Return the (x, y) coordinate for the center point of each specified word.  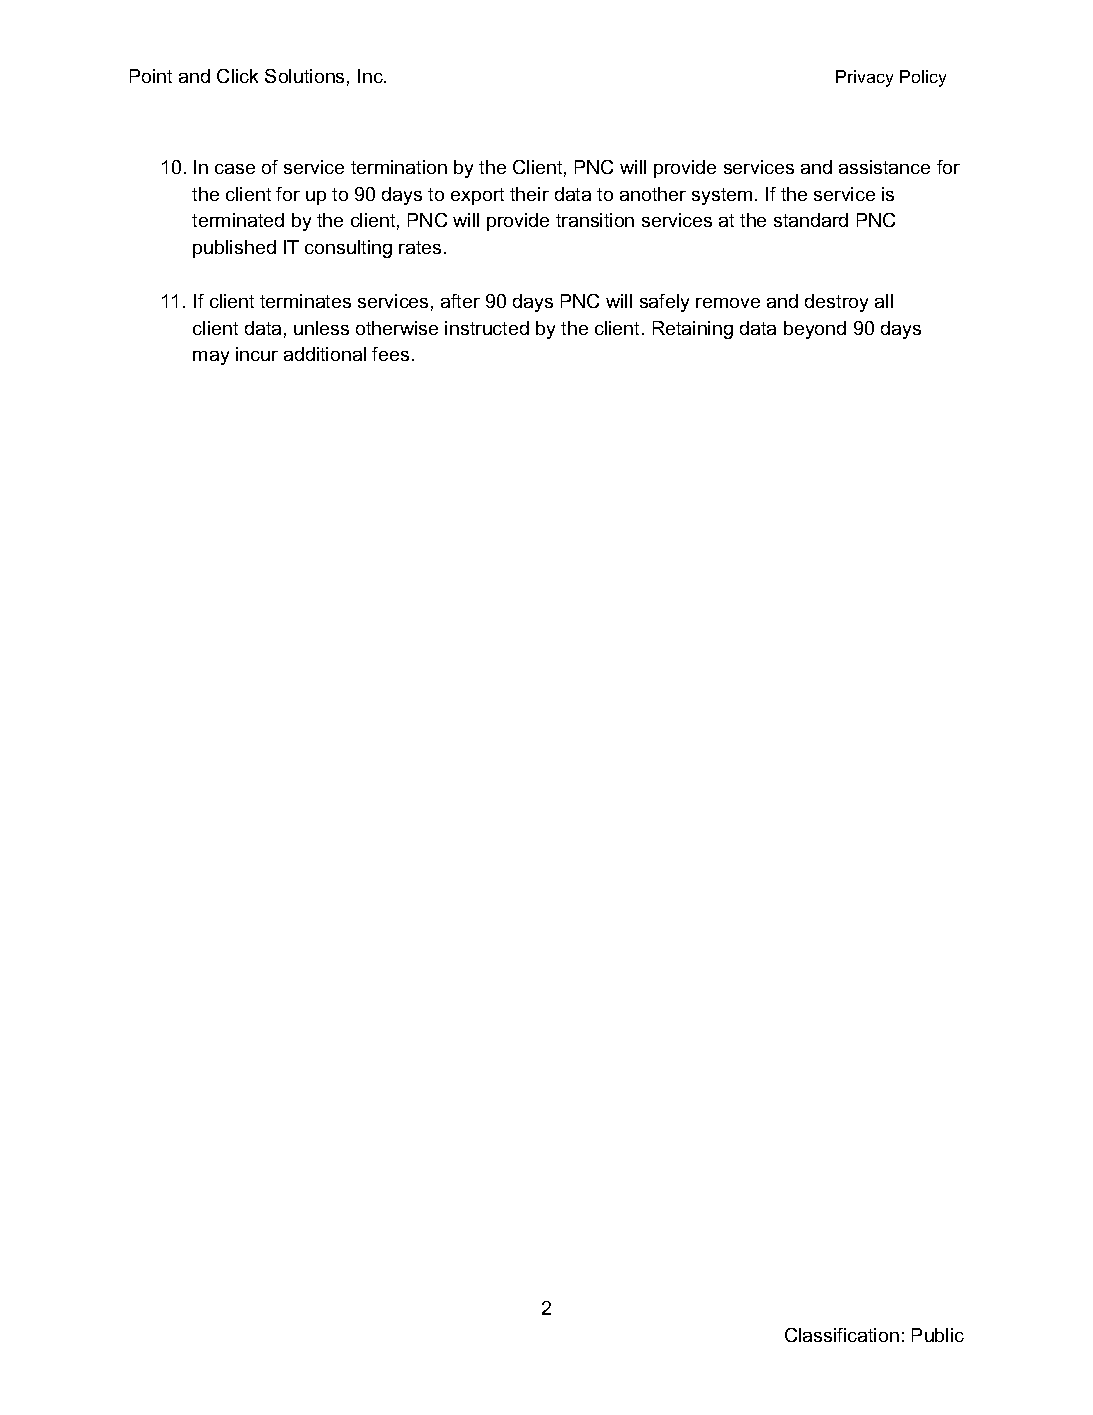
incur (257, 354)
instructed (487, 328)
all (884, 301)
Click (237, 76)
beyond (815, 330)
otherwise (397, 328)
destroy (836, 303)
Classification (842, 1335)
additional (325, 354)
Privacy (864, 78)
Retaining (693, 330)
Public (938, 1335)
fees (390, 354)
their (529, 194)
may (211, 358)
